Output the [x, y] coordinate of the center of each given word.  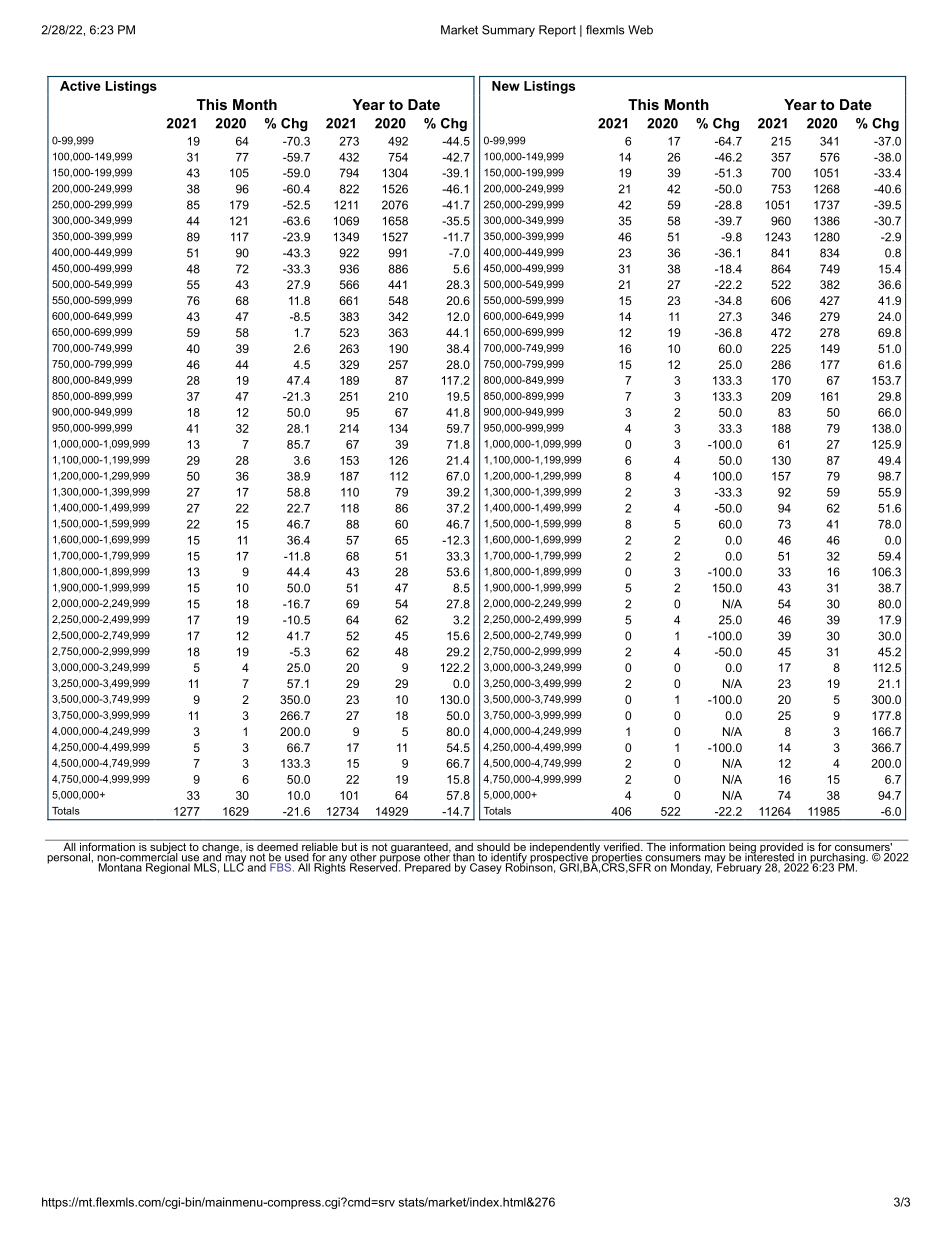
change [220, 848]
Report [557, 31]
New [506, 86]
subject [168, 848]
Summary [508, 31]
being [742, 848]
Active [80, 86]
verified [621, 847]
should [493, 847]
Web [640, 30]
